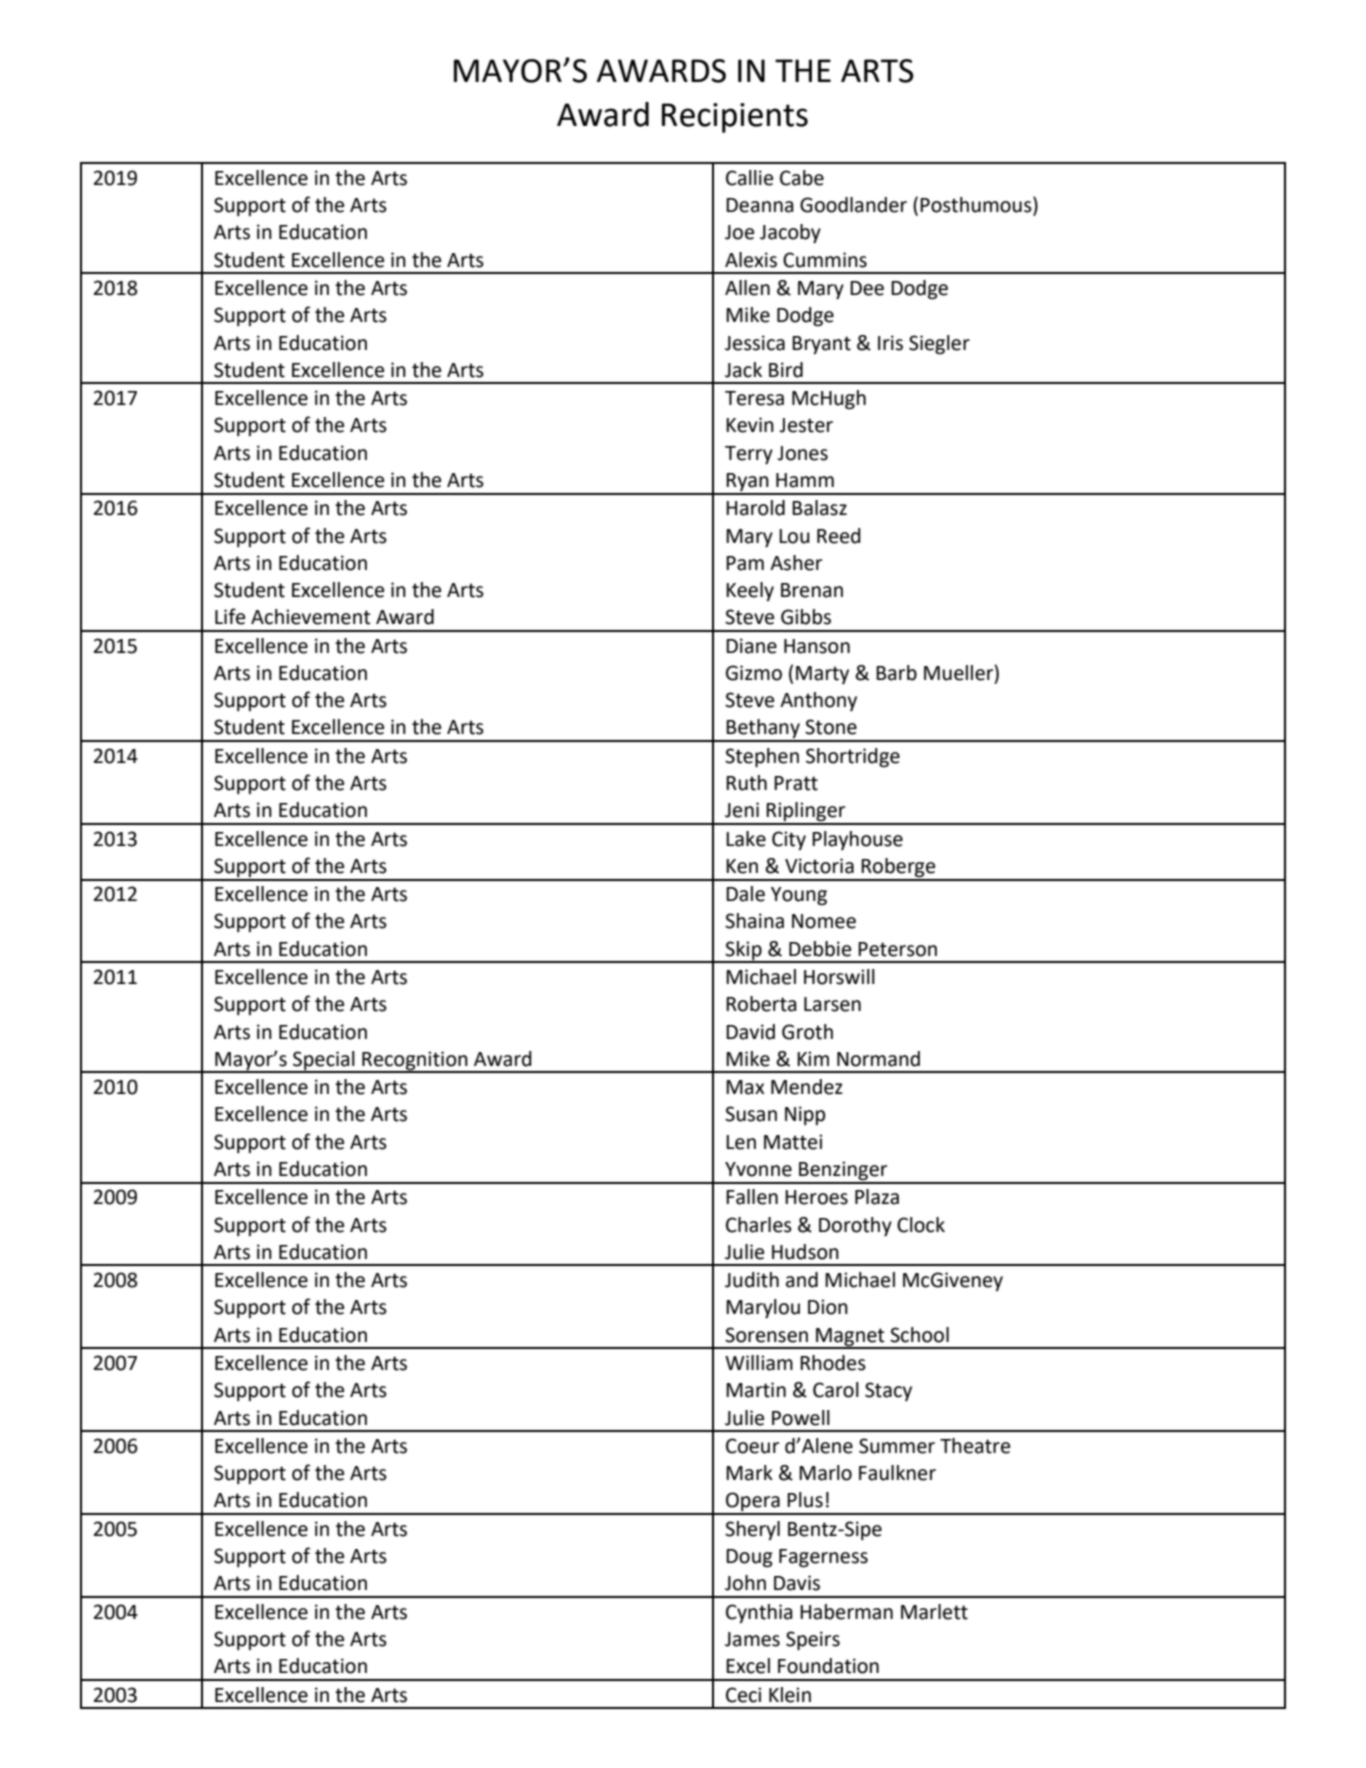  What do you see at coordinates (802, 178) in the screenshot?
I see `Cabe` at bounding box center [802, 178].
